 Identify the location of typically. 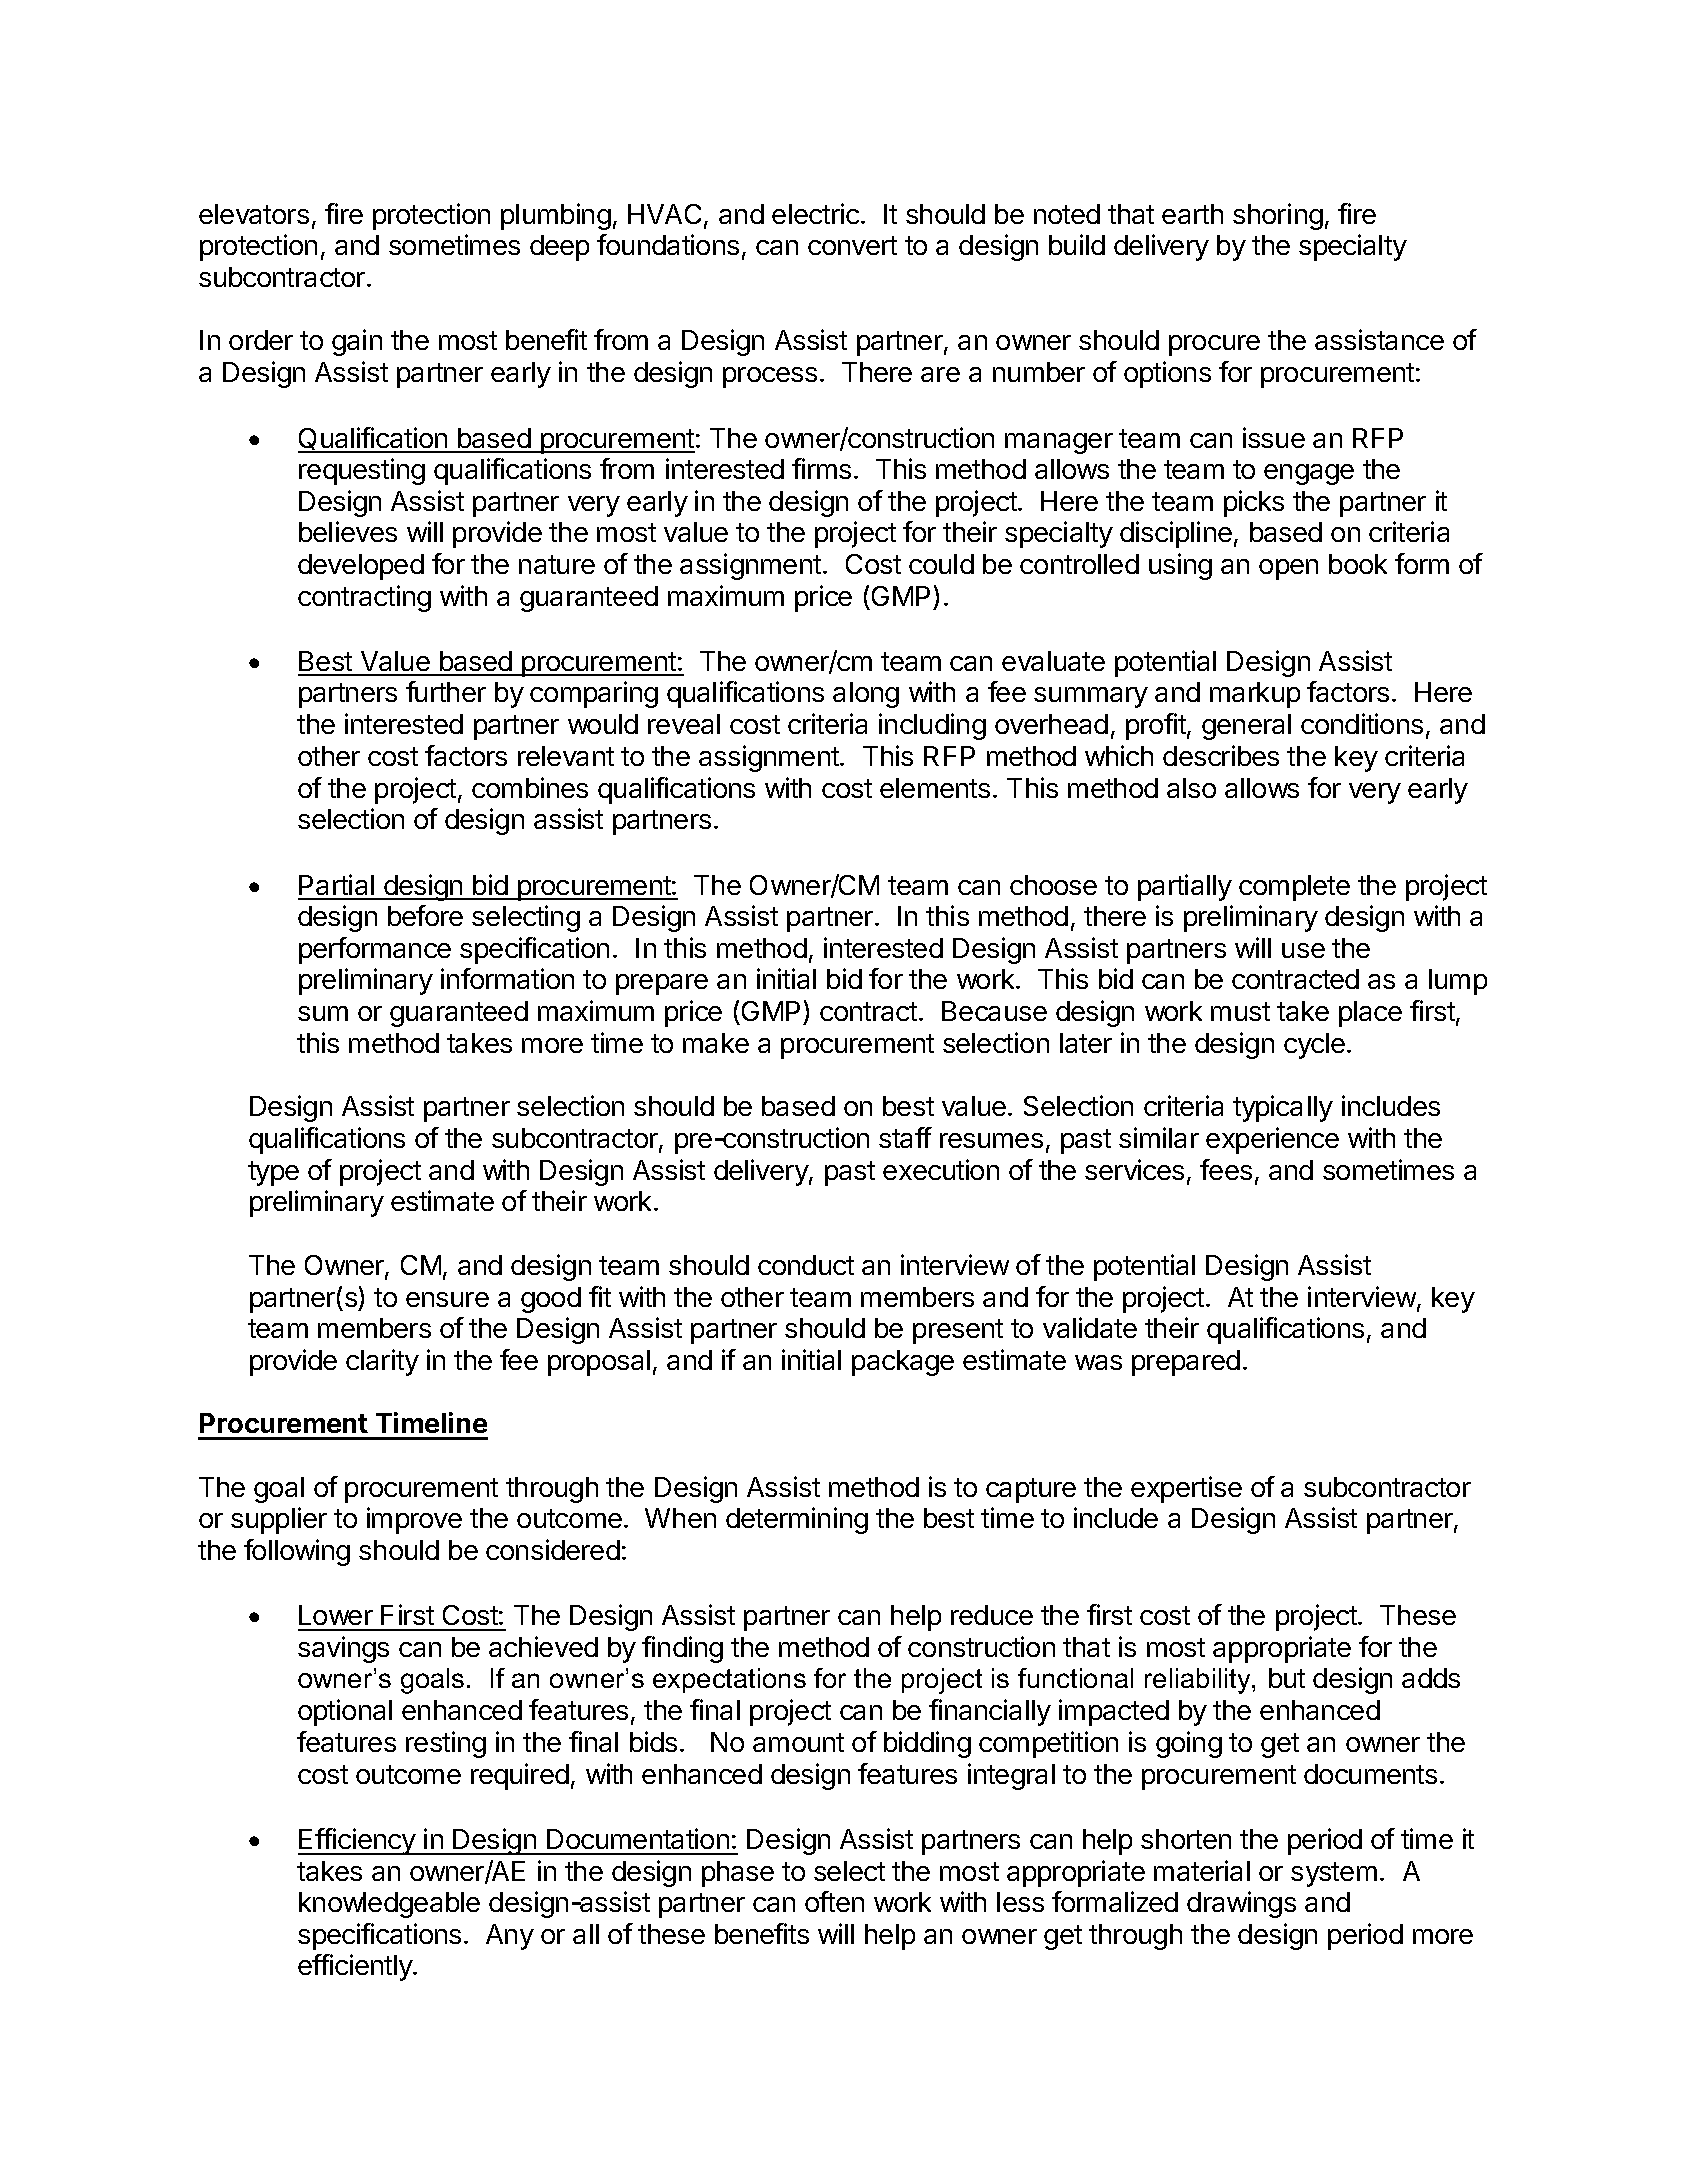
(1283, 1108).
